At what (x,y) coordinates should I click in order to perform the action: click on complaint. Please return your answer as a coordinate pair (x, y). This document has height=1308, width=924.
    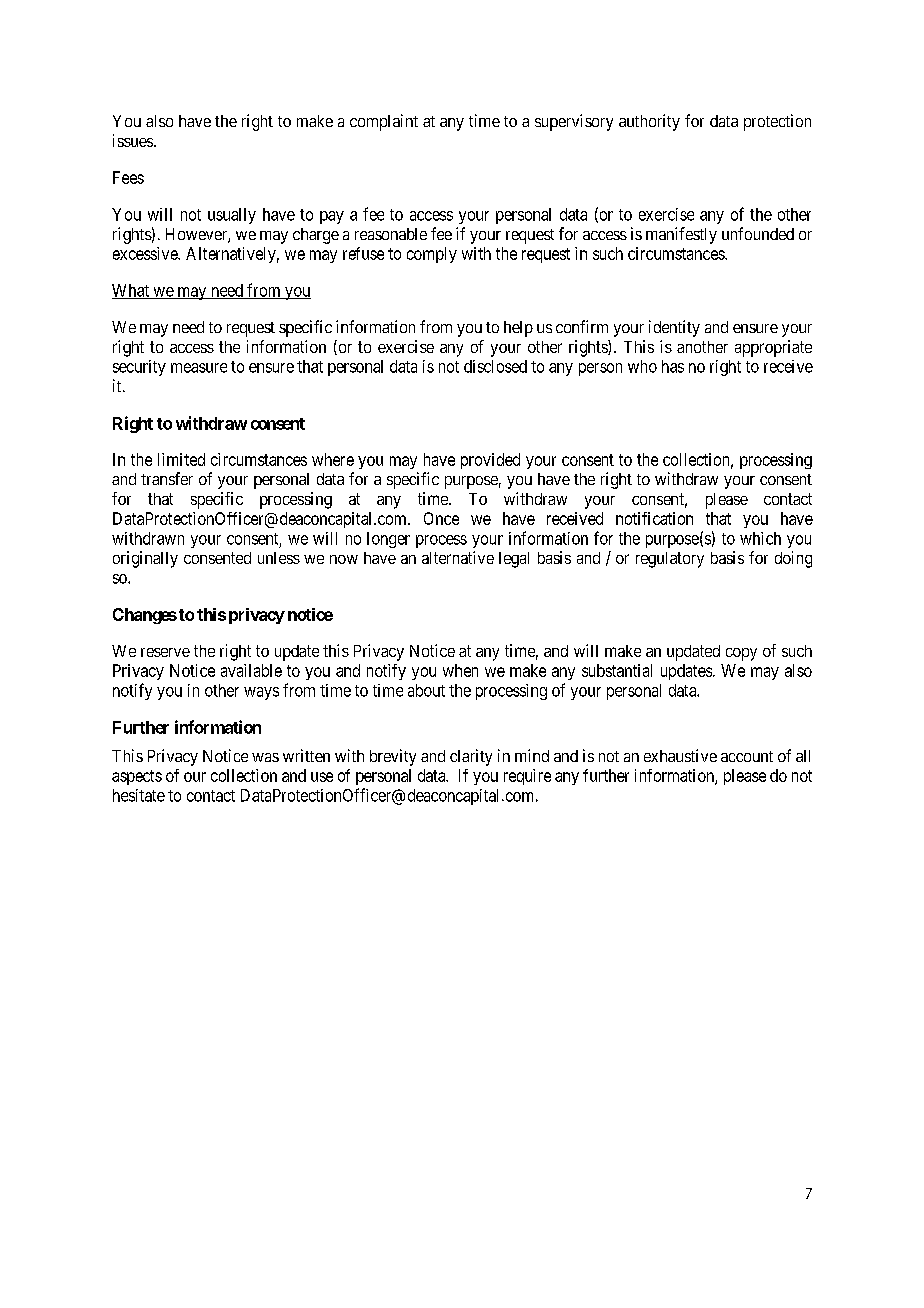
    Looking at the image, I should click on (384, 122).
